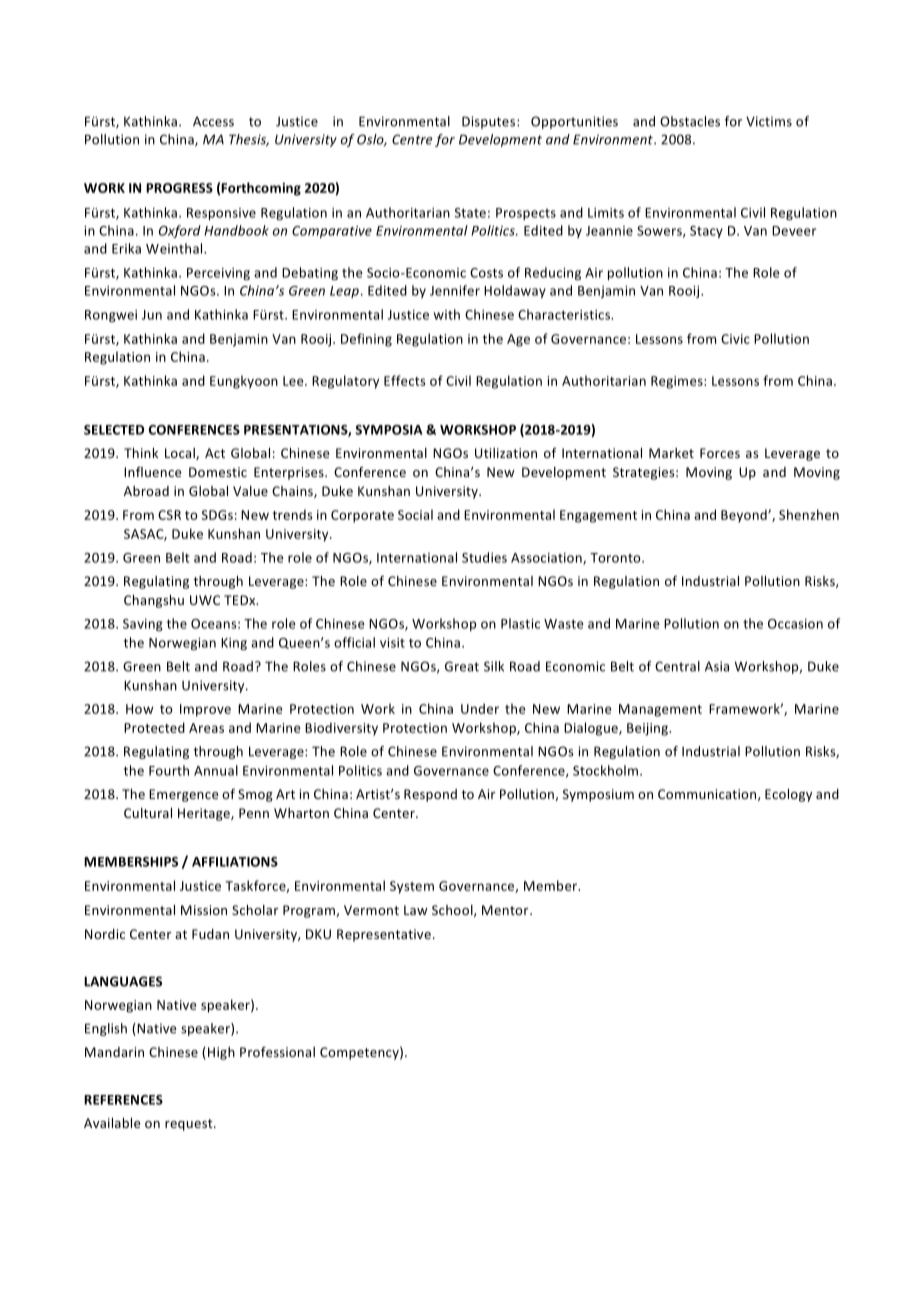  What do you see at coordinates (690, 121) in the screenshot?
I see `Obstacles` at bounding box center [690, 121].
